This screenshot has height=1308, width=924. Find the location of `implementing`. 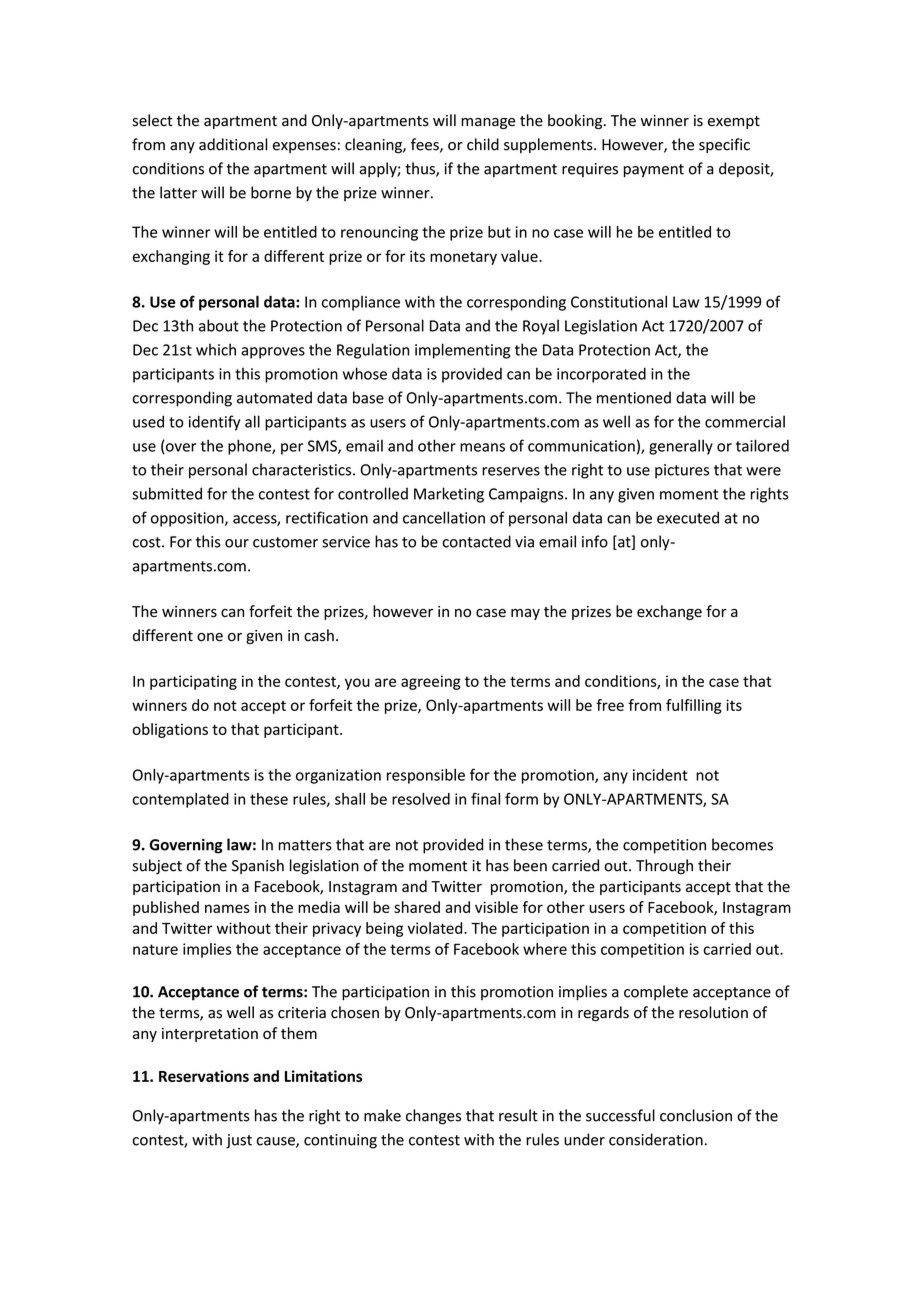

implementing is located at coordinates (462, 351).
